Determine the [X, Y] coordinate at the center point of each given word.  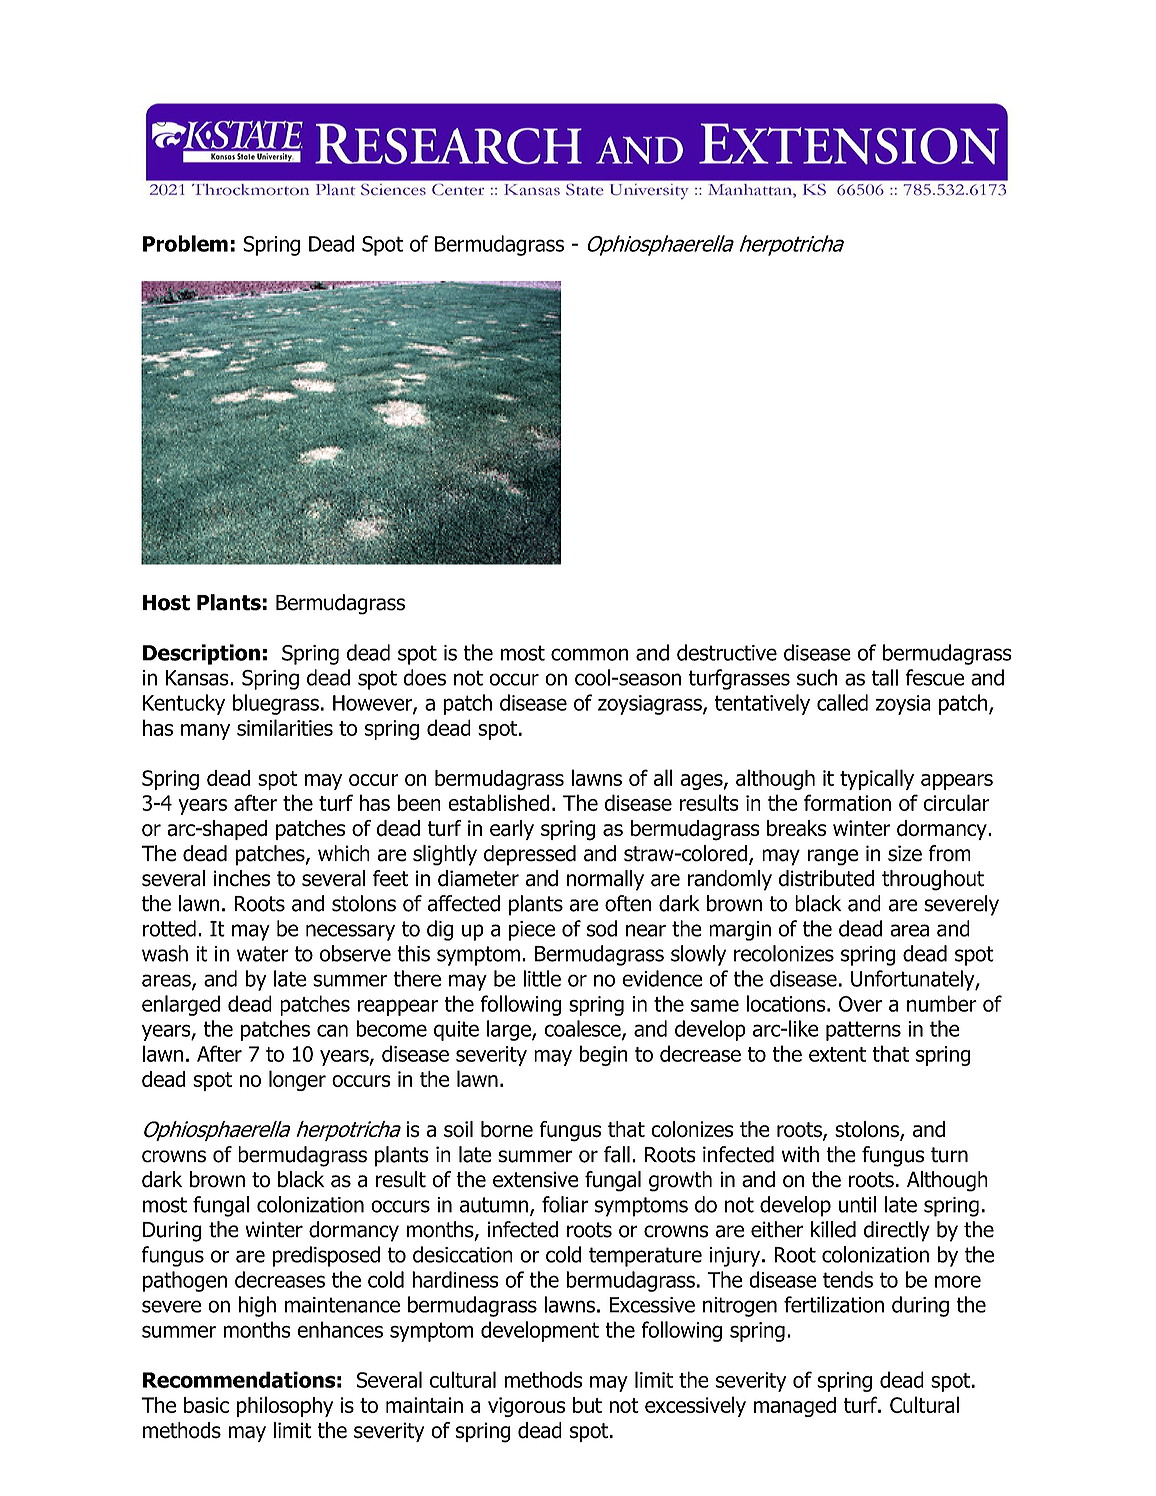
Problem [185, 243]
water [263, 954]
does [424, 677]
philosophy [285, 1406]
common [590, 654]
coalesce [583, 1029]
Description [201, 654]
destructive [727, 652]
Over [860, 1004]
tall [885, 677]
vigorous [527, 1407]
